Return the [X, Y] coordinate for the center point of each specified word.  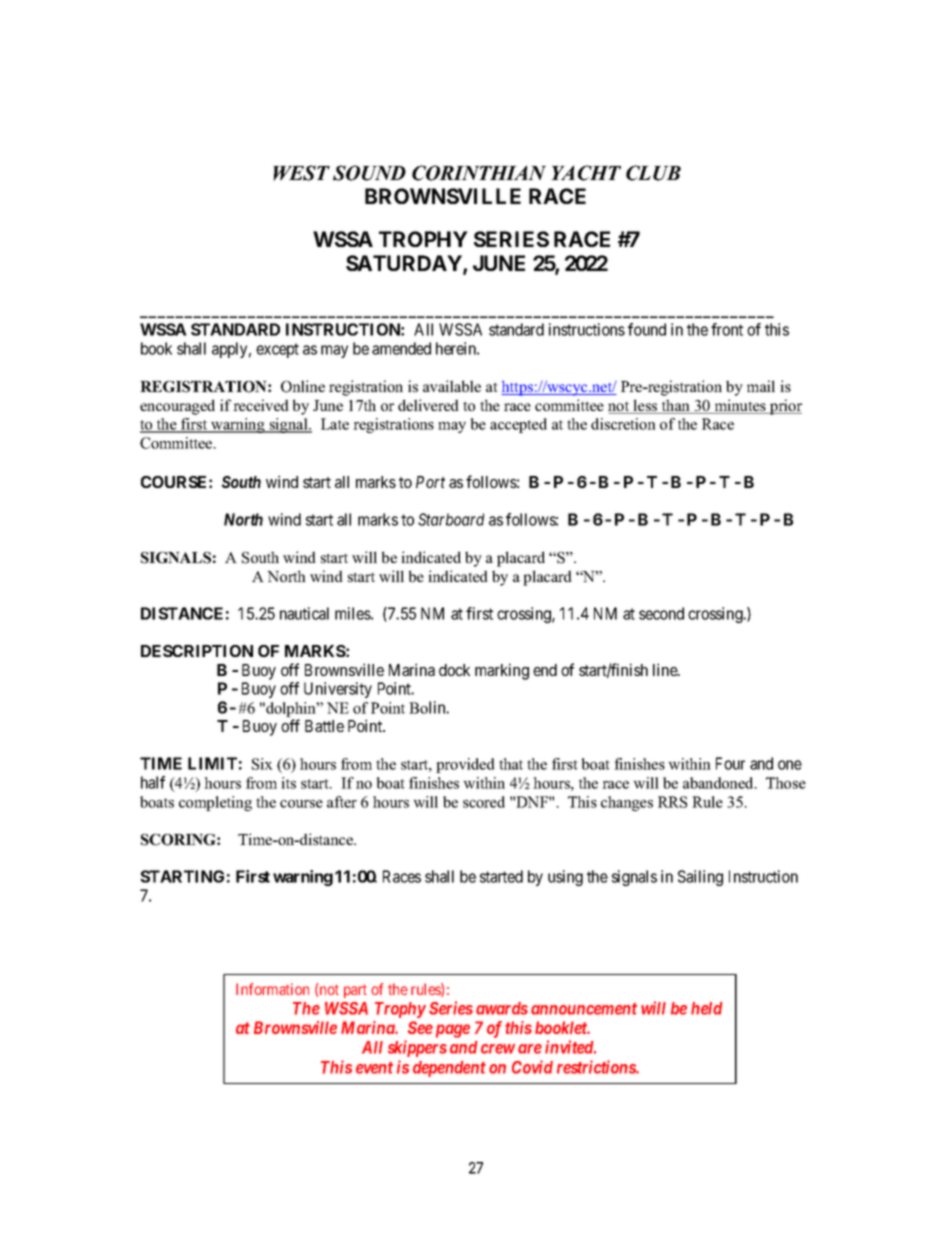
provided [465, 765]
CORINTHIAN [479, 173]
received [261, 405]
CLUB [653, 173]
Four [730, 763]
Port [430, 482]
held [707, 1008]
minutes [740, 406]
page [451, 1031]
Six [262, 764]
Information [272, 989]
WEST [301, 173]
